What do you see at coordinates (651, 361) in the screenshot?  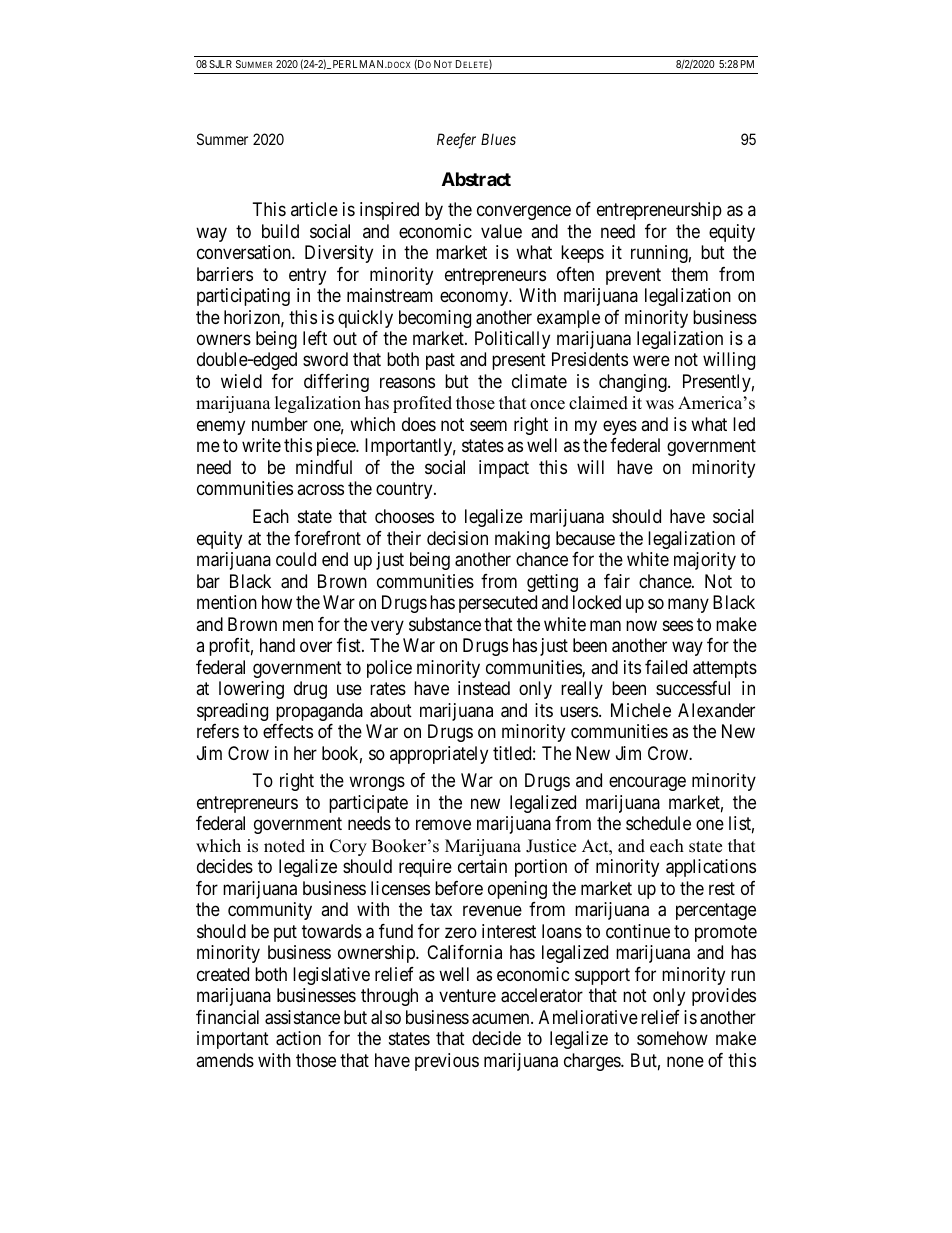 I see `were` at bounding box center [651, 361].
